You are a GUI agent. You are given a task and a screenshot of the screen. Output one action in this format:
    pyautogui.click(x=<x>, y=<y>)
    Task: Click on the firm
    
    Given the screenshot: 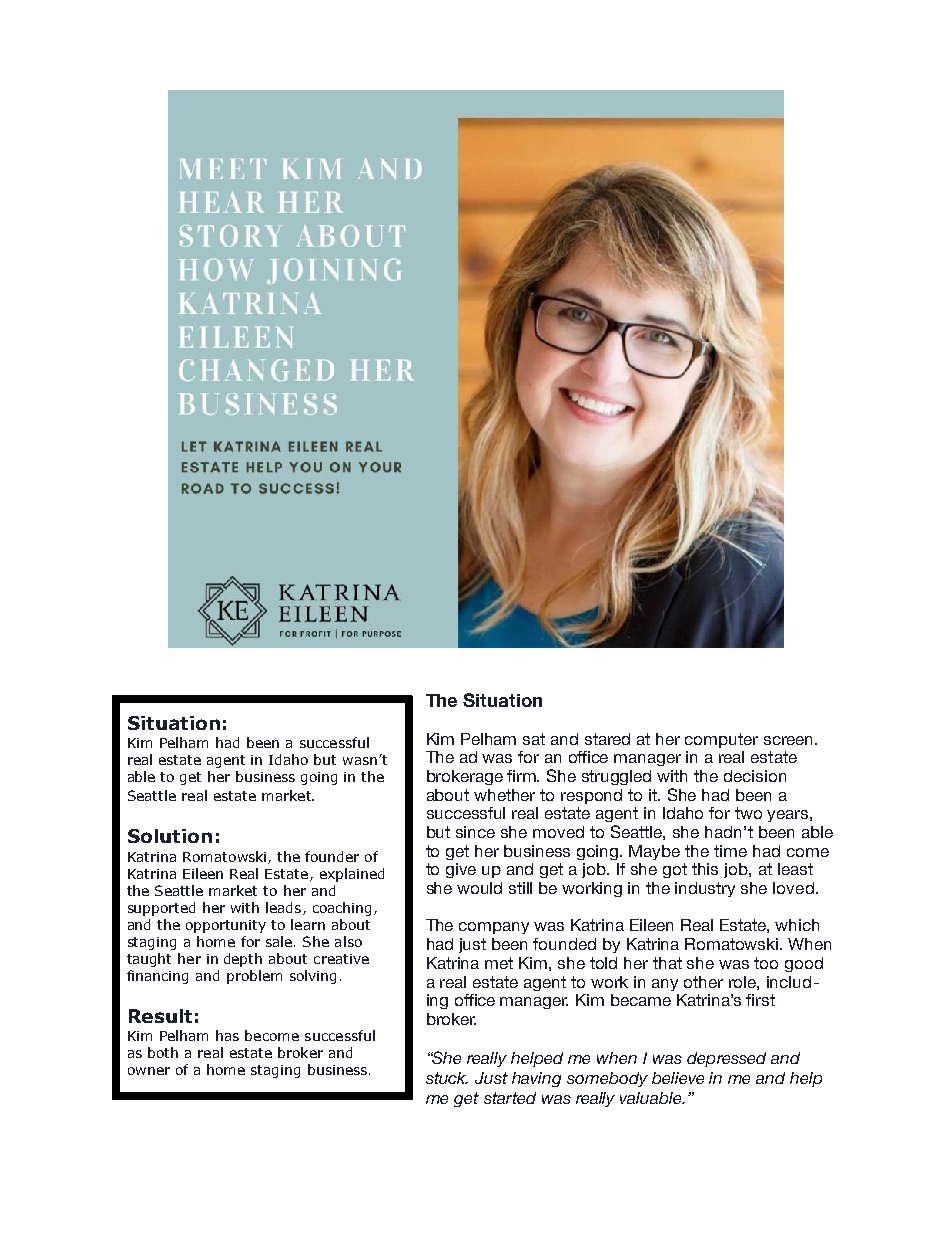 What is the action you would take?
    pyautogui.click(x=523, y=776)
